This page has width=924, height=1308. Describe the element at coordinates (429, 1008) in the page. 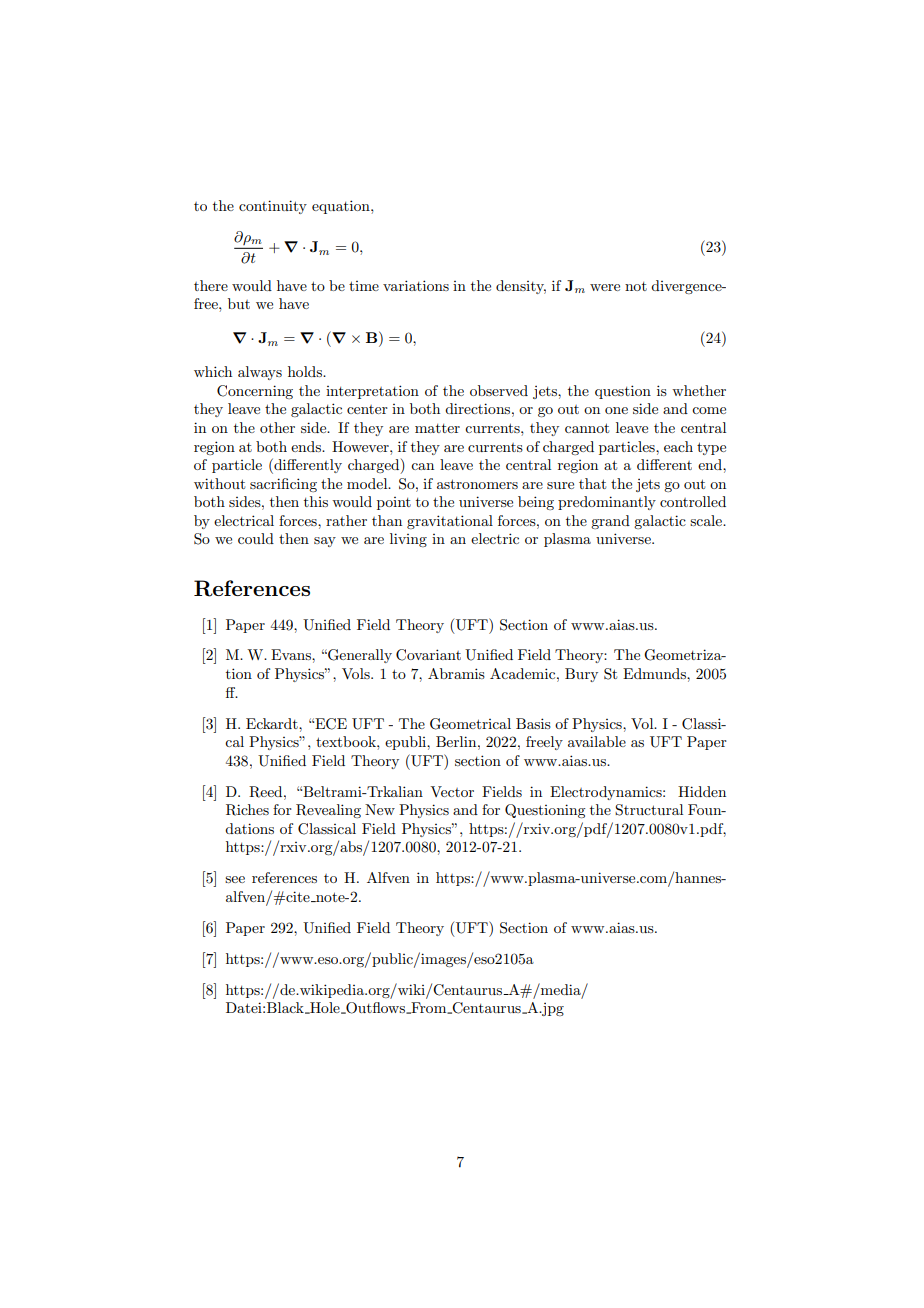

I see `From` at that location.
